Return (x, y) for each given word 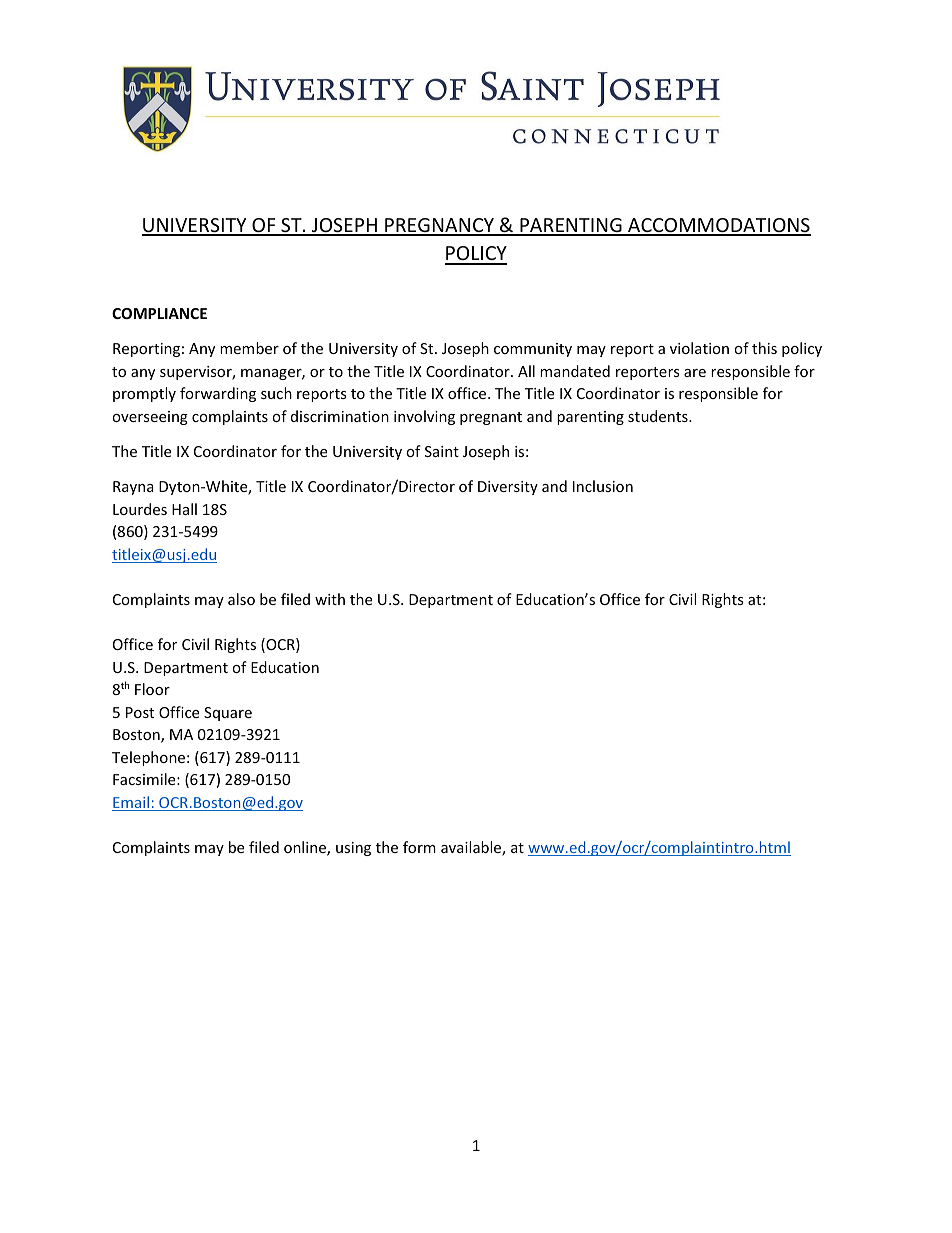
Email (132, 803)
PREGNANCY (439, 226)
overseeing (150, 418)
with (330, 599)
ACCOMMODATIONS (718, 226)
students (659, 416)
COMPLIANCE (159, 313)
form (419, 847)
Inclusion (603, 486)
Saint (442, 451)
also (241, 599)
